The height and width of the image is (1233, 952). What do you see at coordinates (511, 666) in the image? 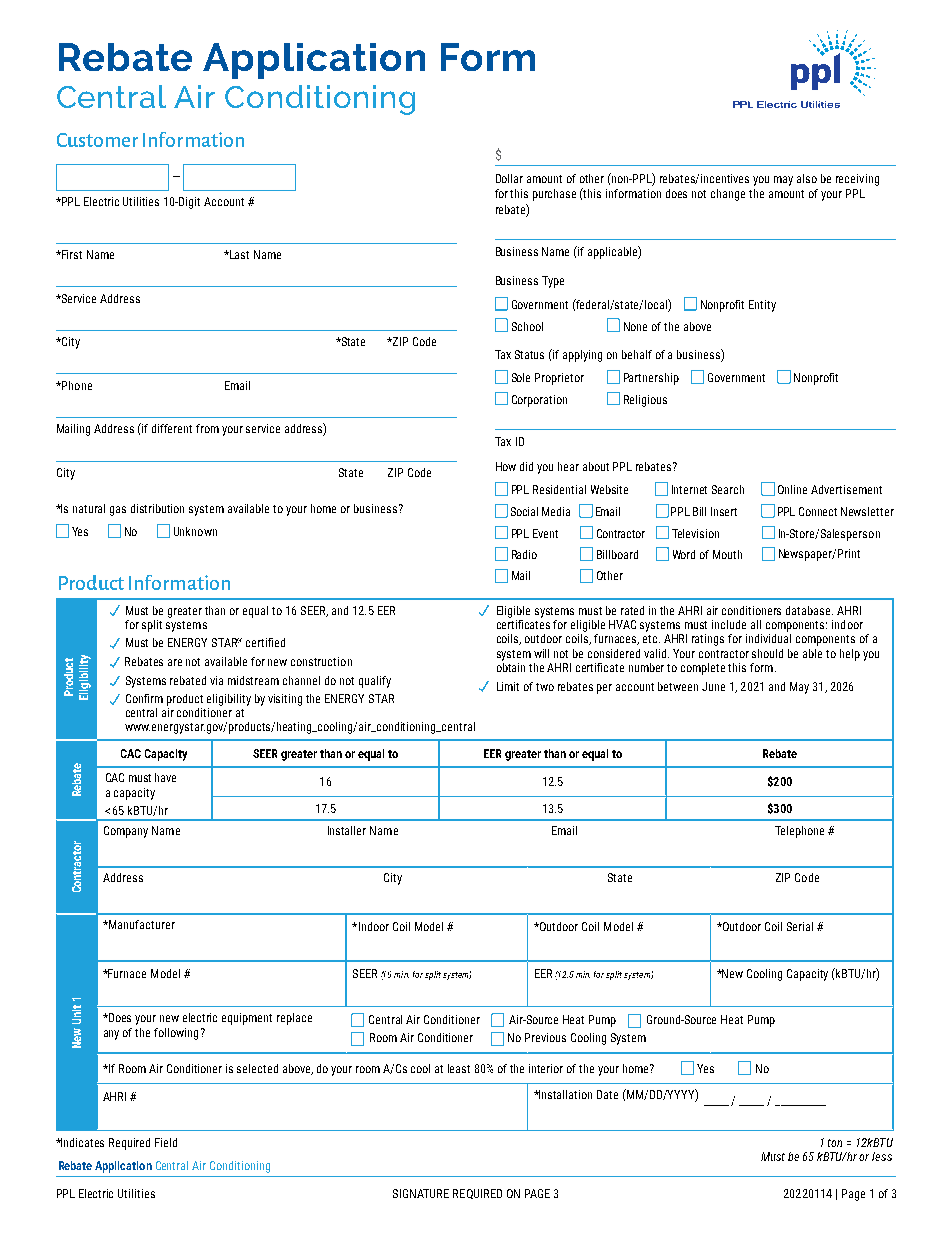
I see `obtain` at bounding box center [511, 666].
